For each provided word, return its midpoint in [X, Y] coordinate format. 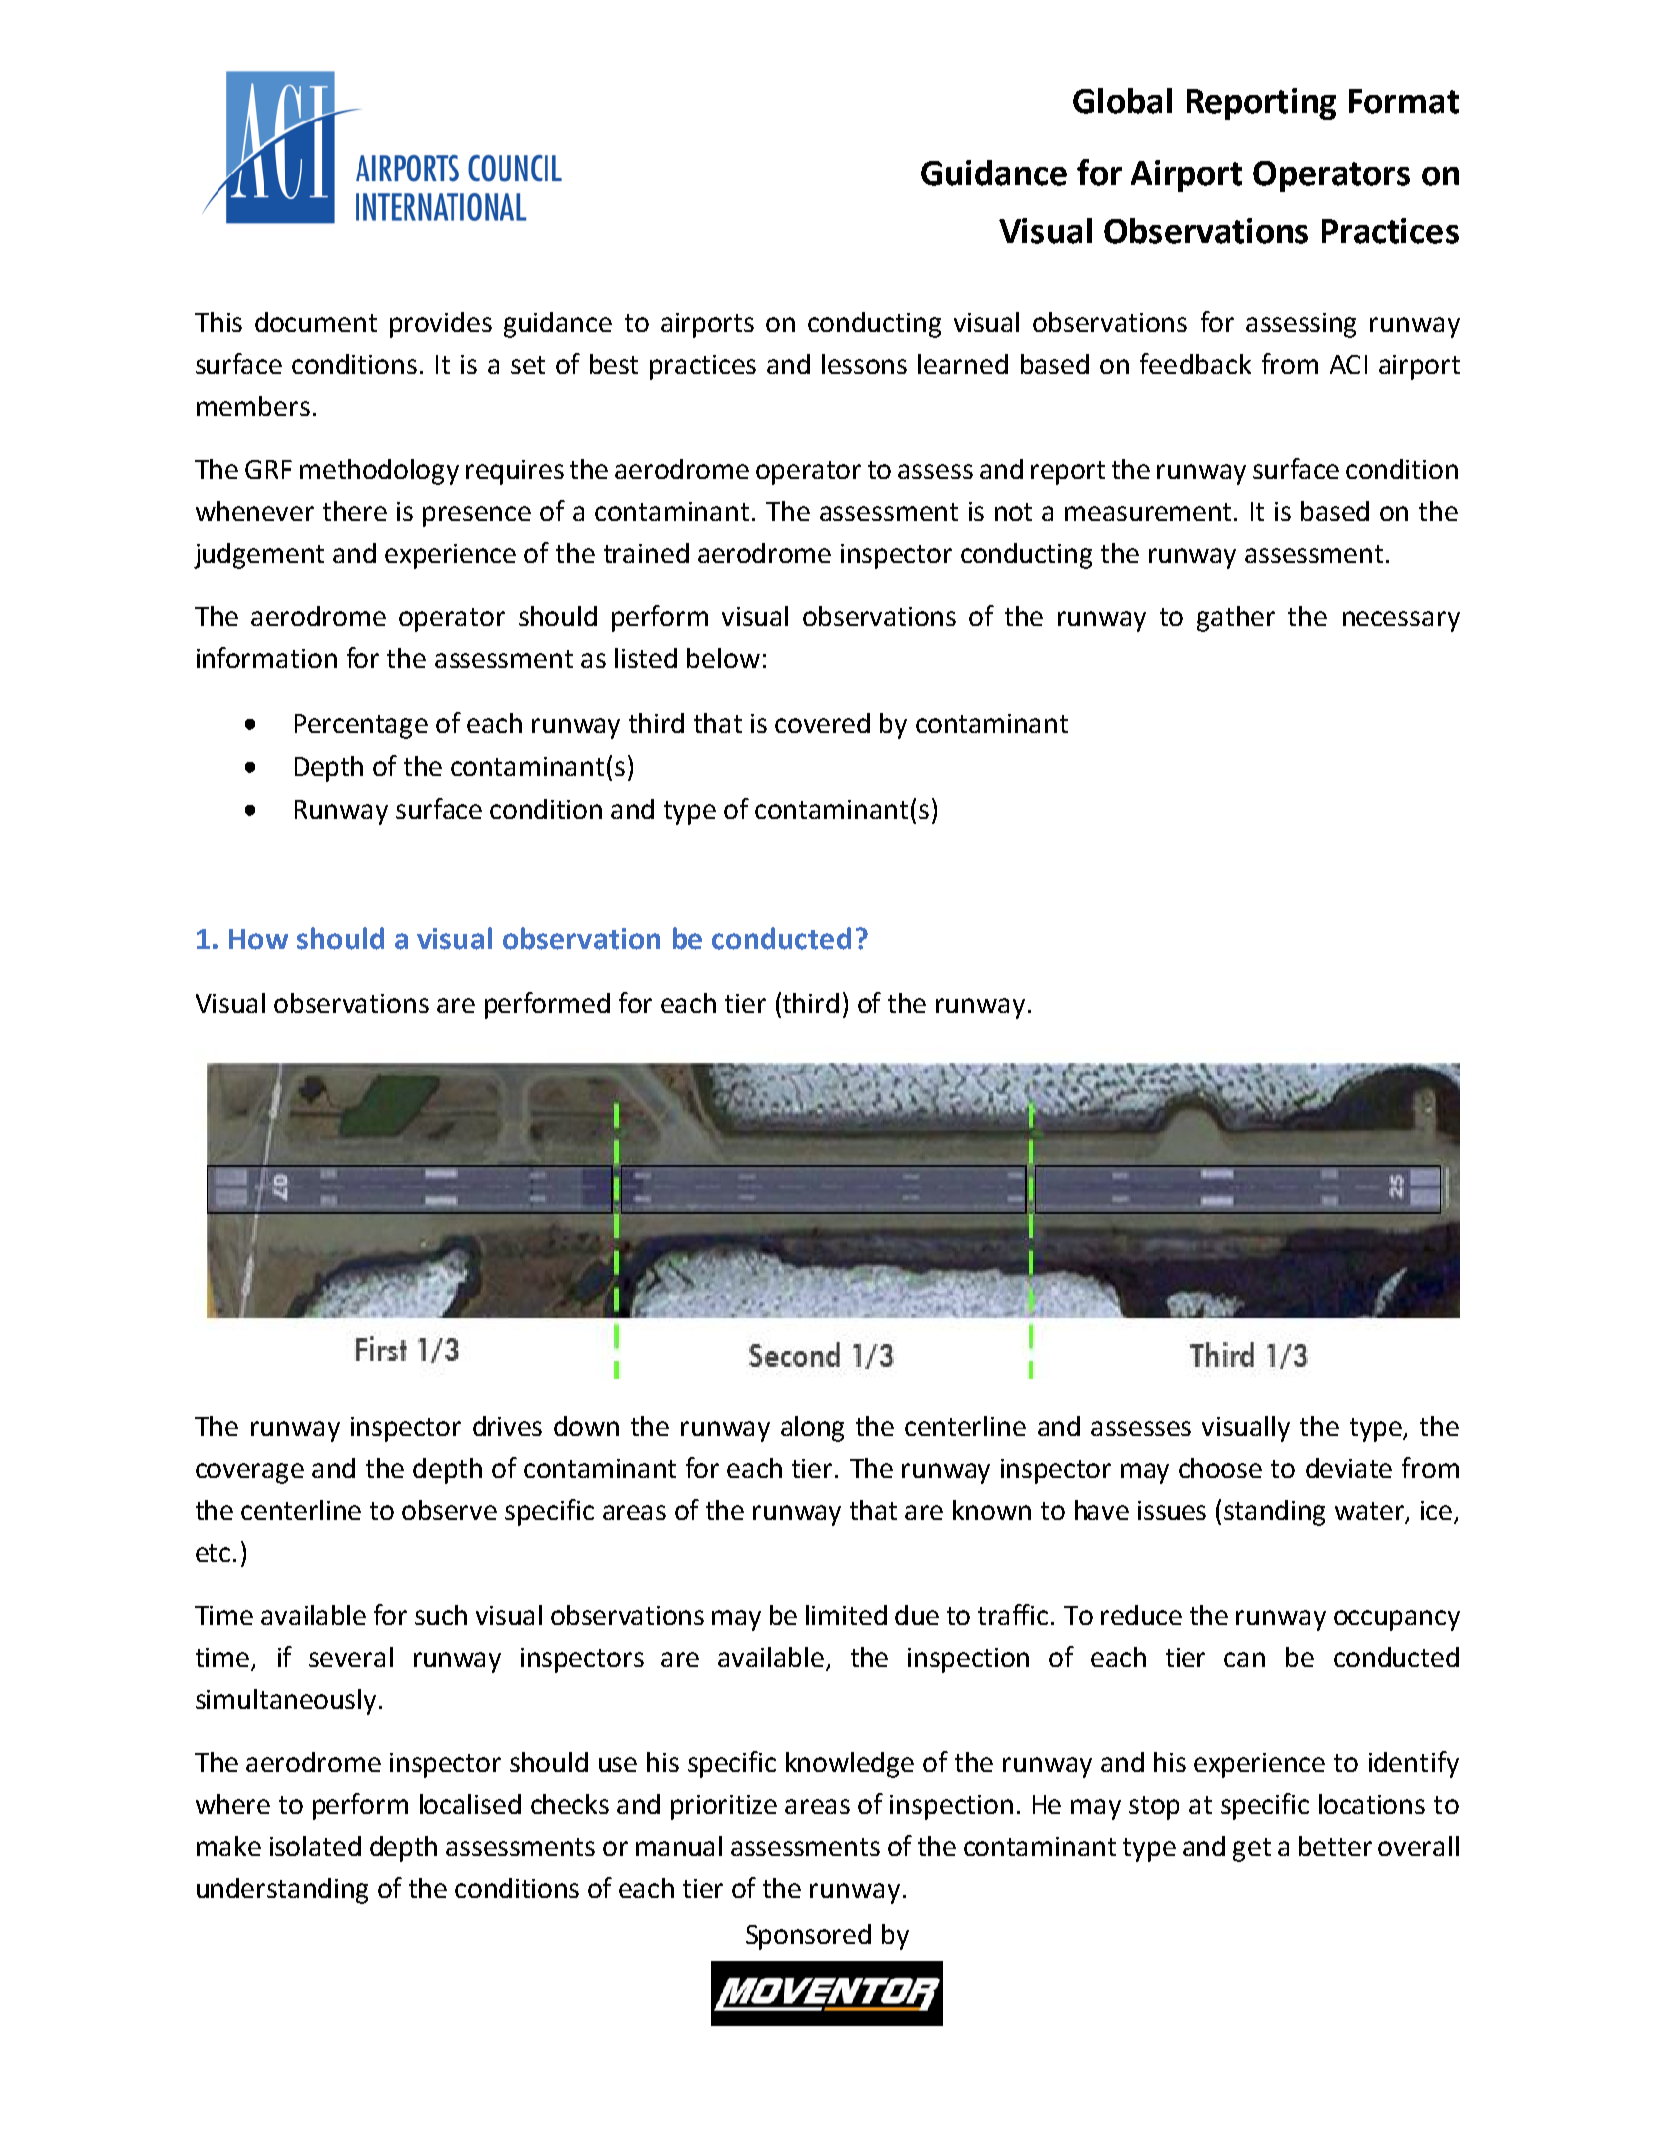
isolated [315, 1846]
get [1252, 1850]
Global [1122, 101]
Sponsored [808, 1937]
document [316, 322]
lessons [864, 364]
